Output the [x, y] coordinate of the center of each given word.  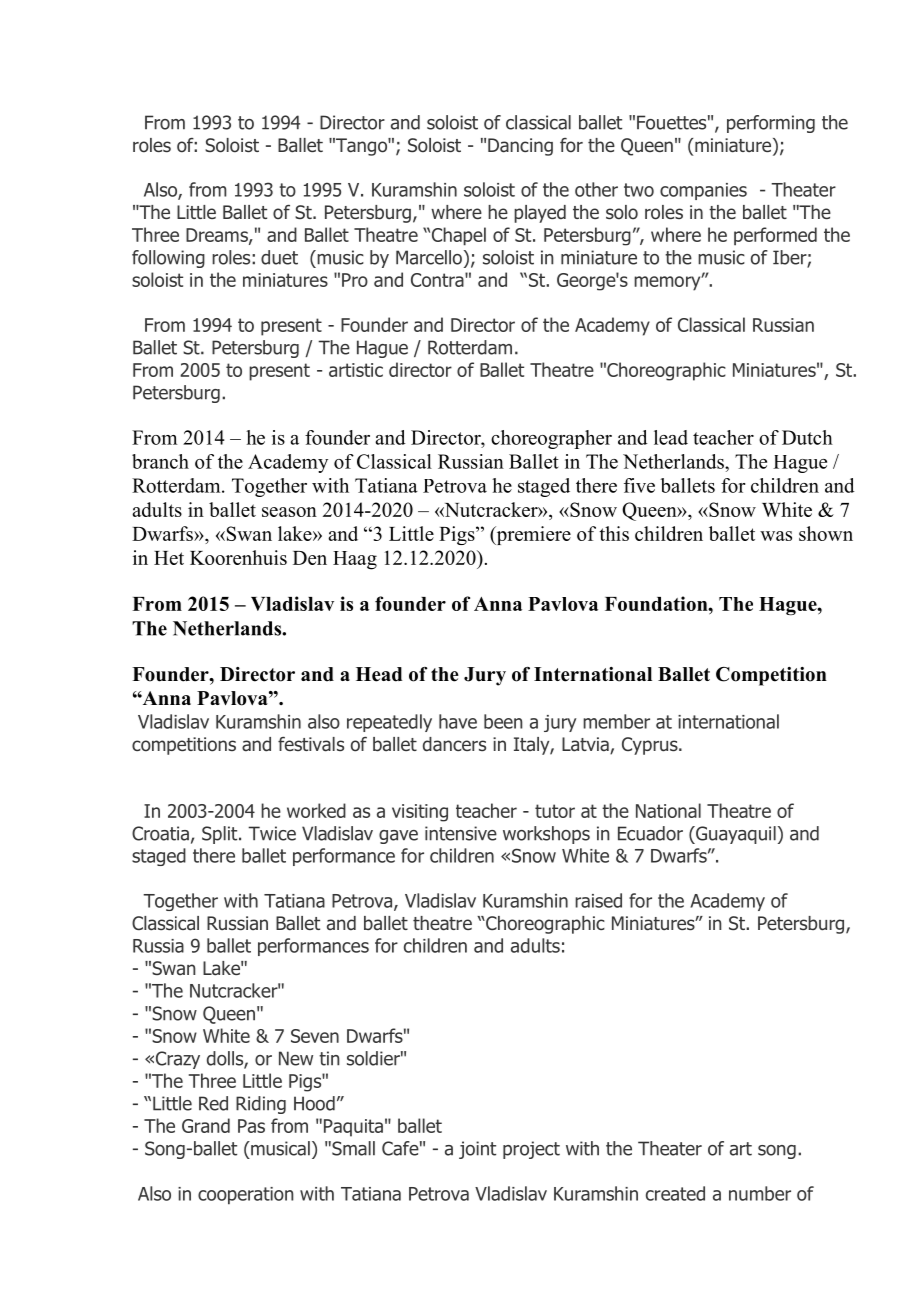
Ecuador [650, 833]
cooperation [245, 1196]
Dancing [520, 147]
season [289, 512]
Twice [272, 833]
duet [279, 257]
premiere [532, 535]
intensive [461, 833]
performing [771, 124]
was [776, 536]
